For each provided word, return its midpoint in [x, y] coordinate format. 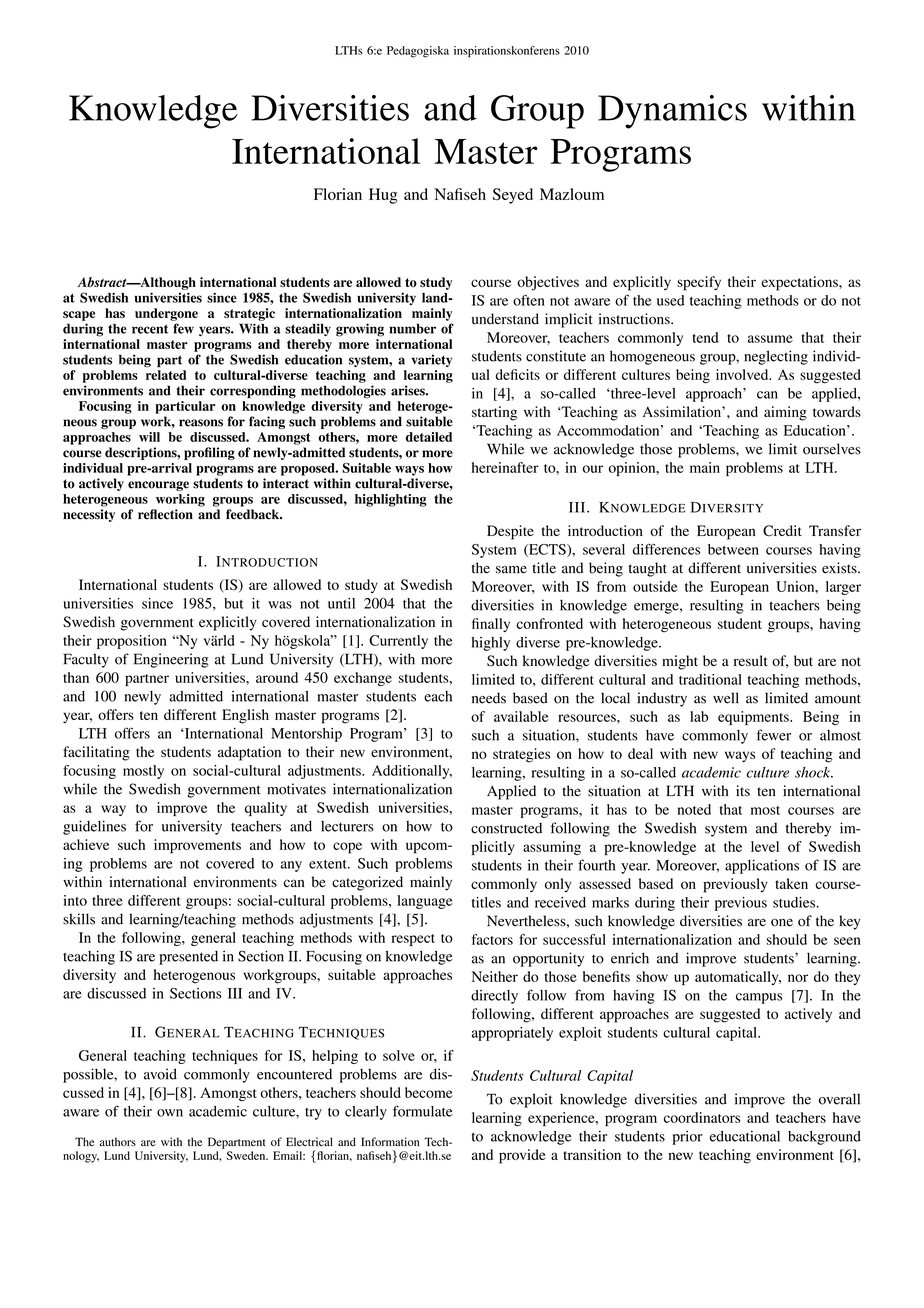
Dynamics [672, 112]
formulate [422, 1111]
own [170, 1113]
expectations [800, 283]
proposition [132, 642]
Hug [383, 196]
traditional [710, 679]
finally [491, 625]
